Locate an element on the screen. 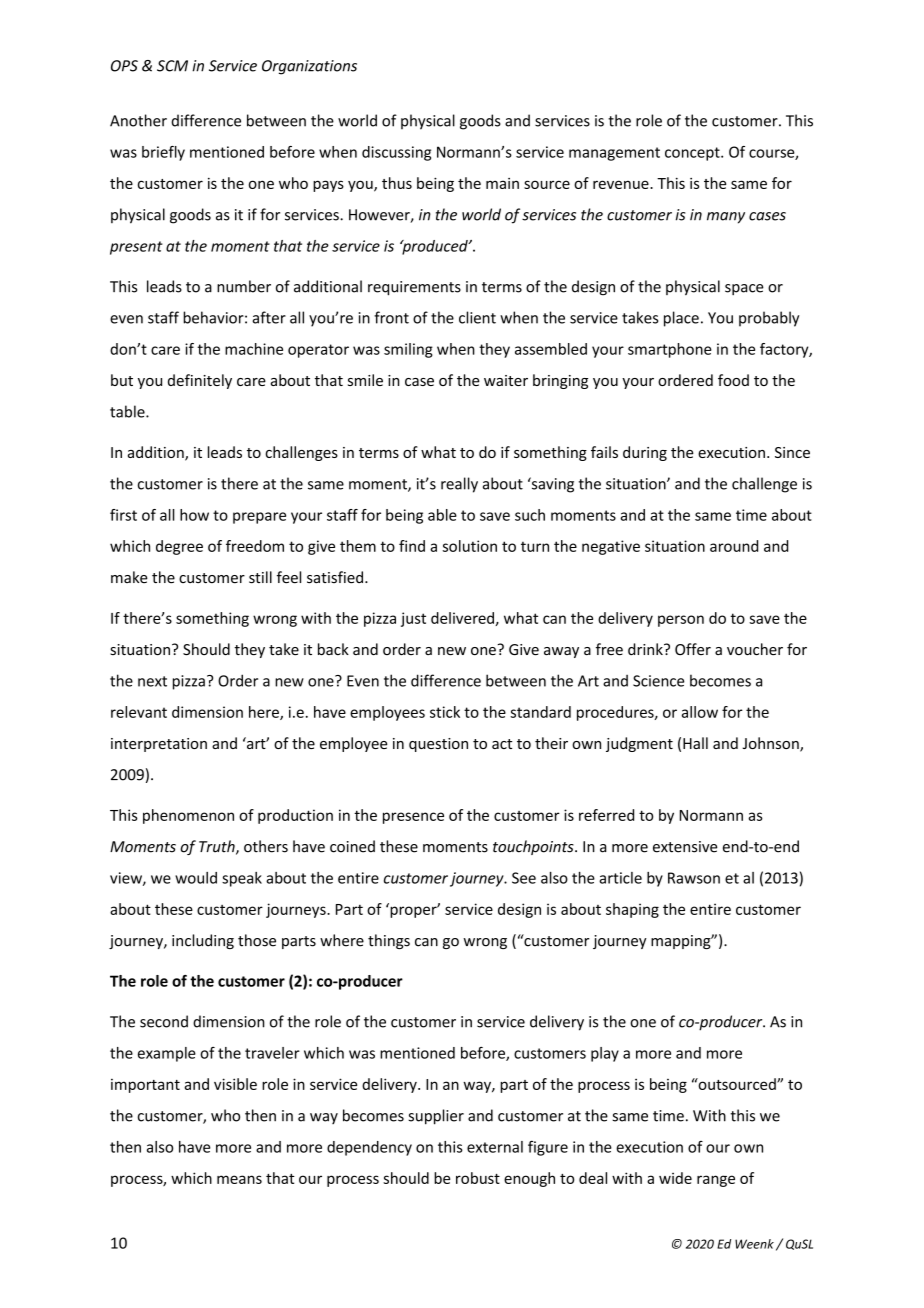 The width and height of the screenshot is (924, 1308). stick is located at coordinates (445, 712).
